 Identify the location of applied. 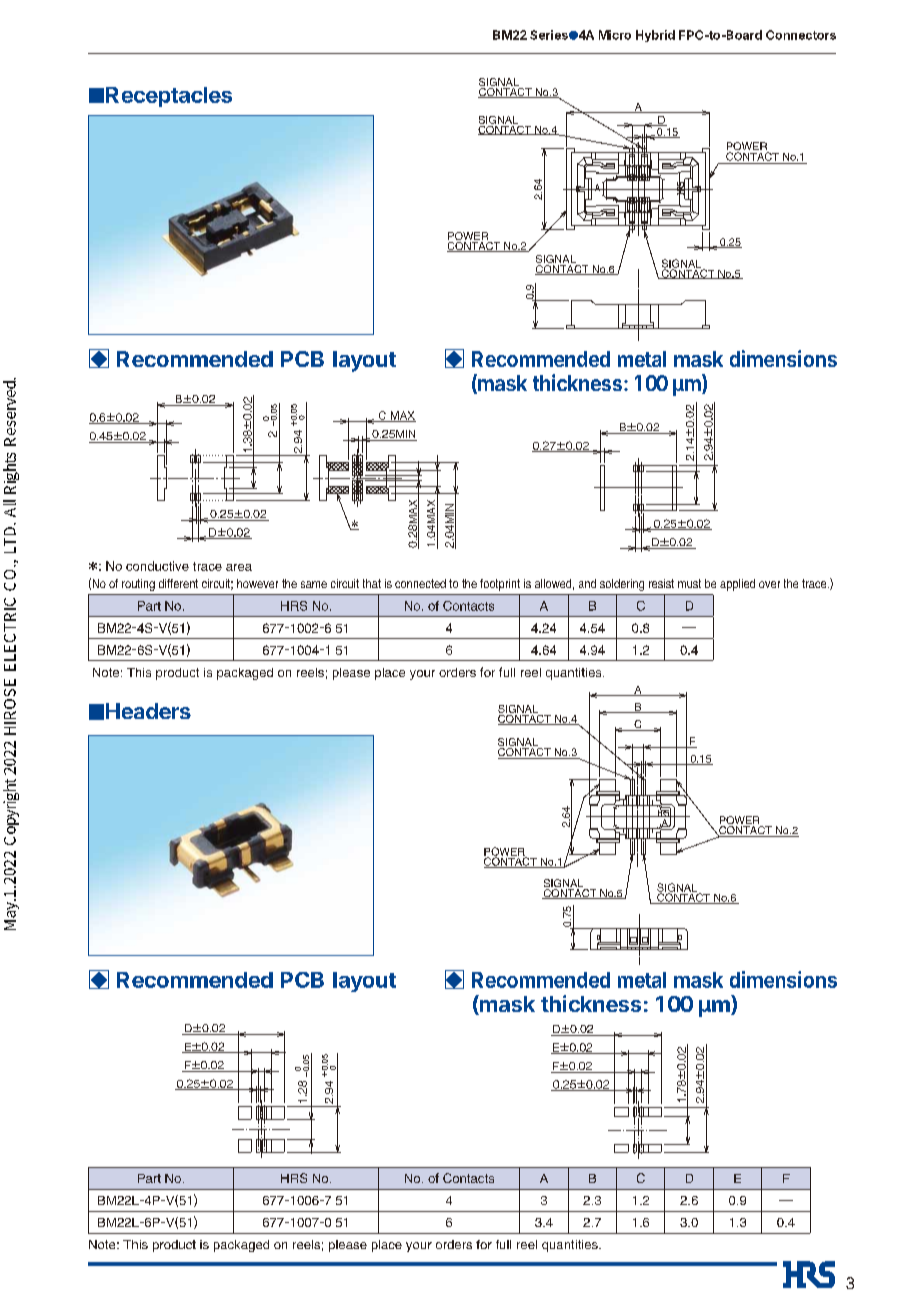
(737, 585).
